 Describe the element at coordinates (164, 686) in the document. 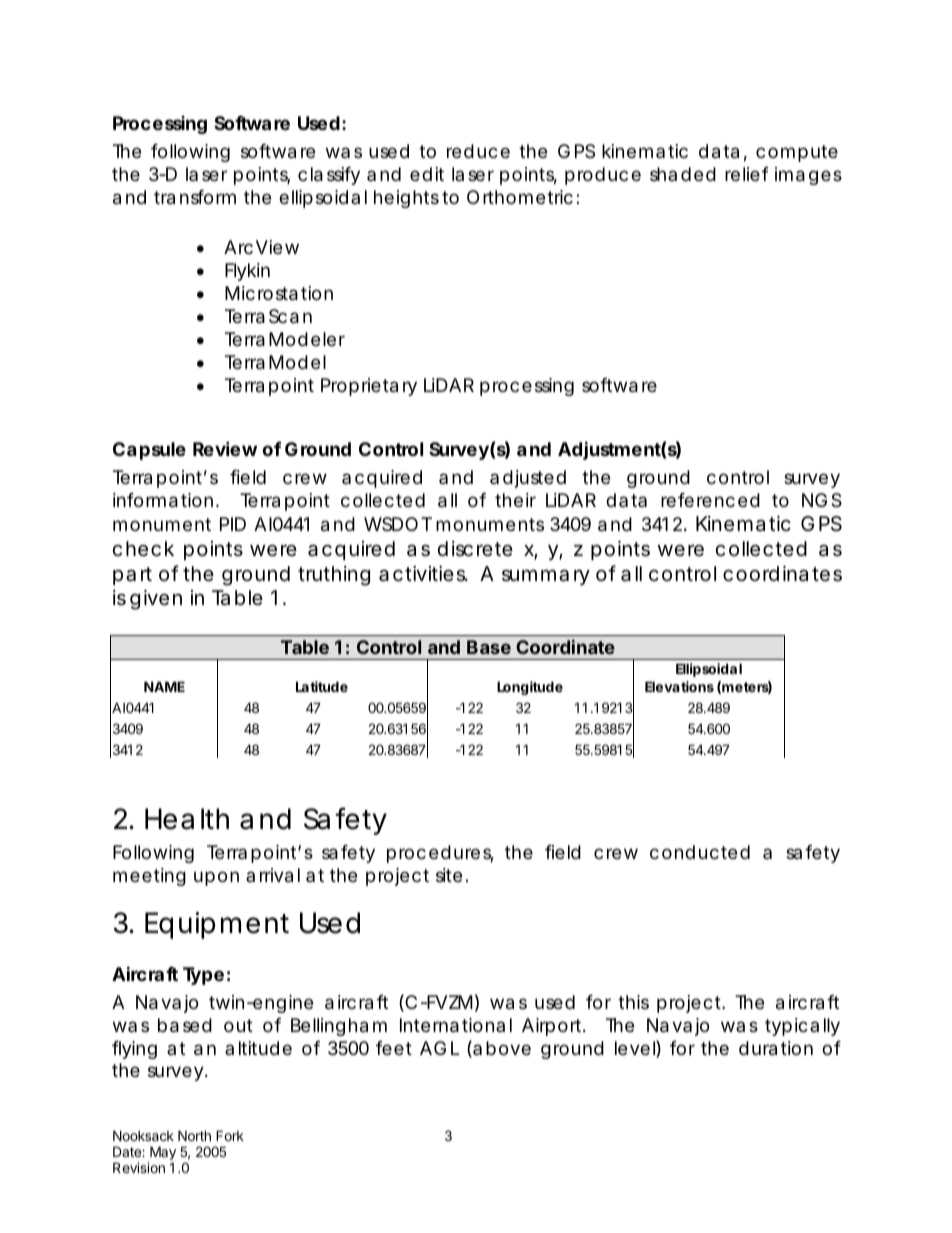

I see `NAME` at that location.
